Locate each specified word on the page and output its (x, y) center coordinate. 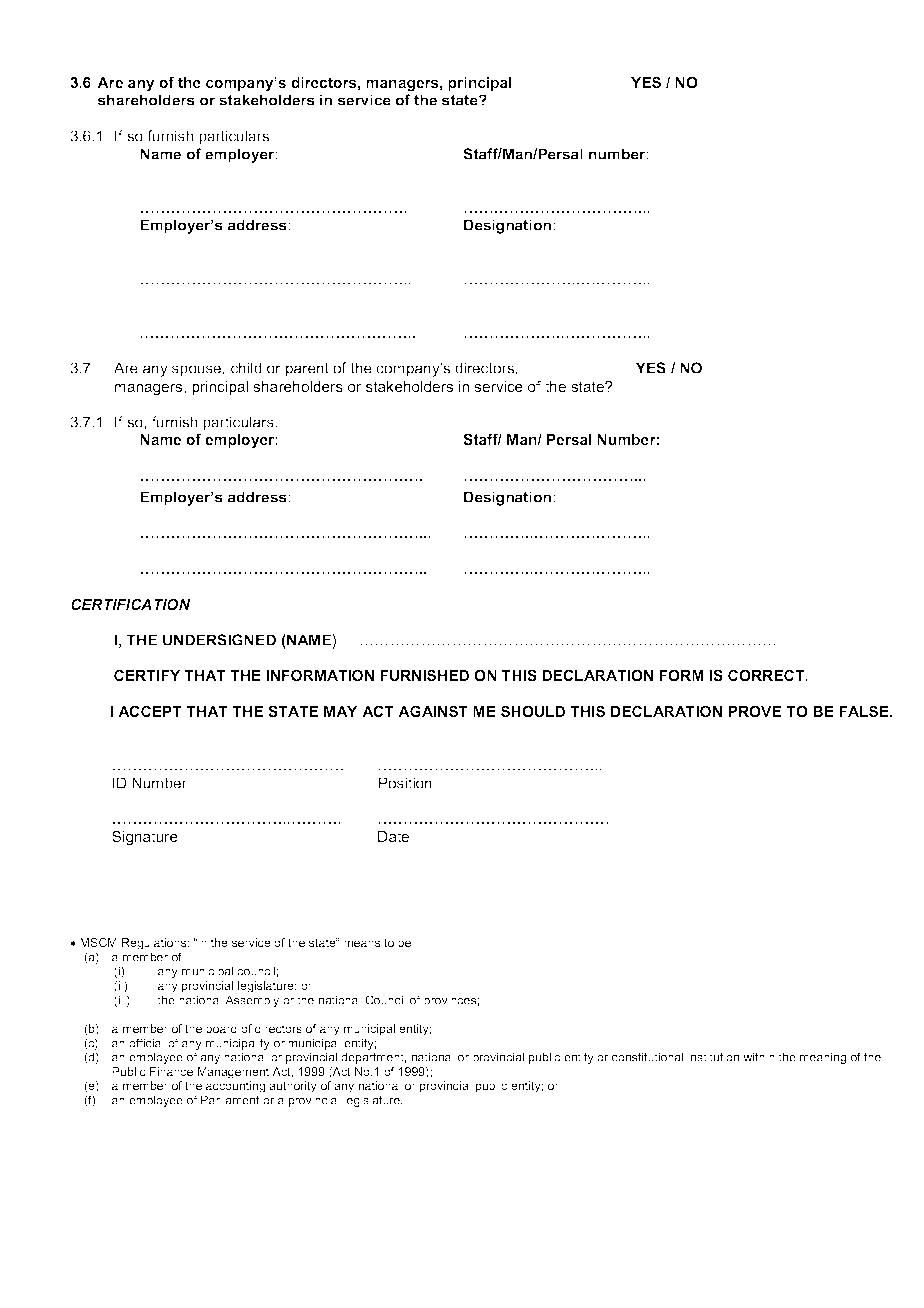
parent (307, 370)
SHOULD (533, 711)
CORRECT (767, 675)
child (246, 368)
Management (233, 1073)
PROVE (754, 711)
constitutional (647, 1057)
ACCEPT (150, 711)
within (759, 1057)
